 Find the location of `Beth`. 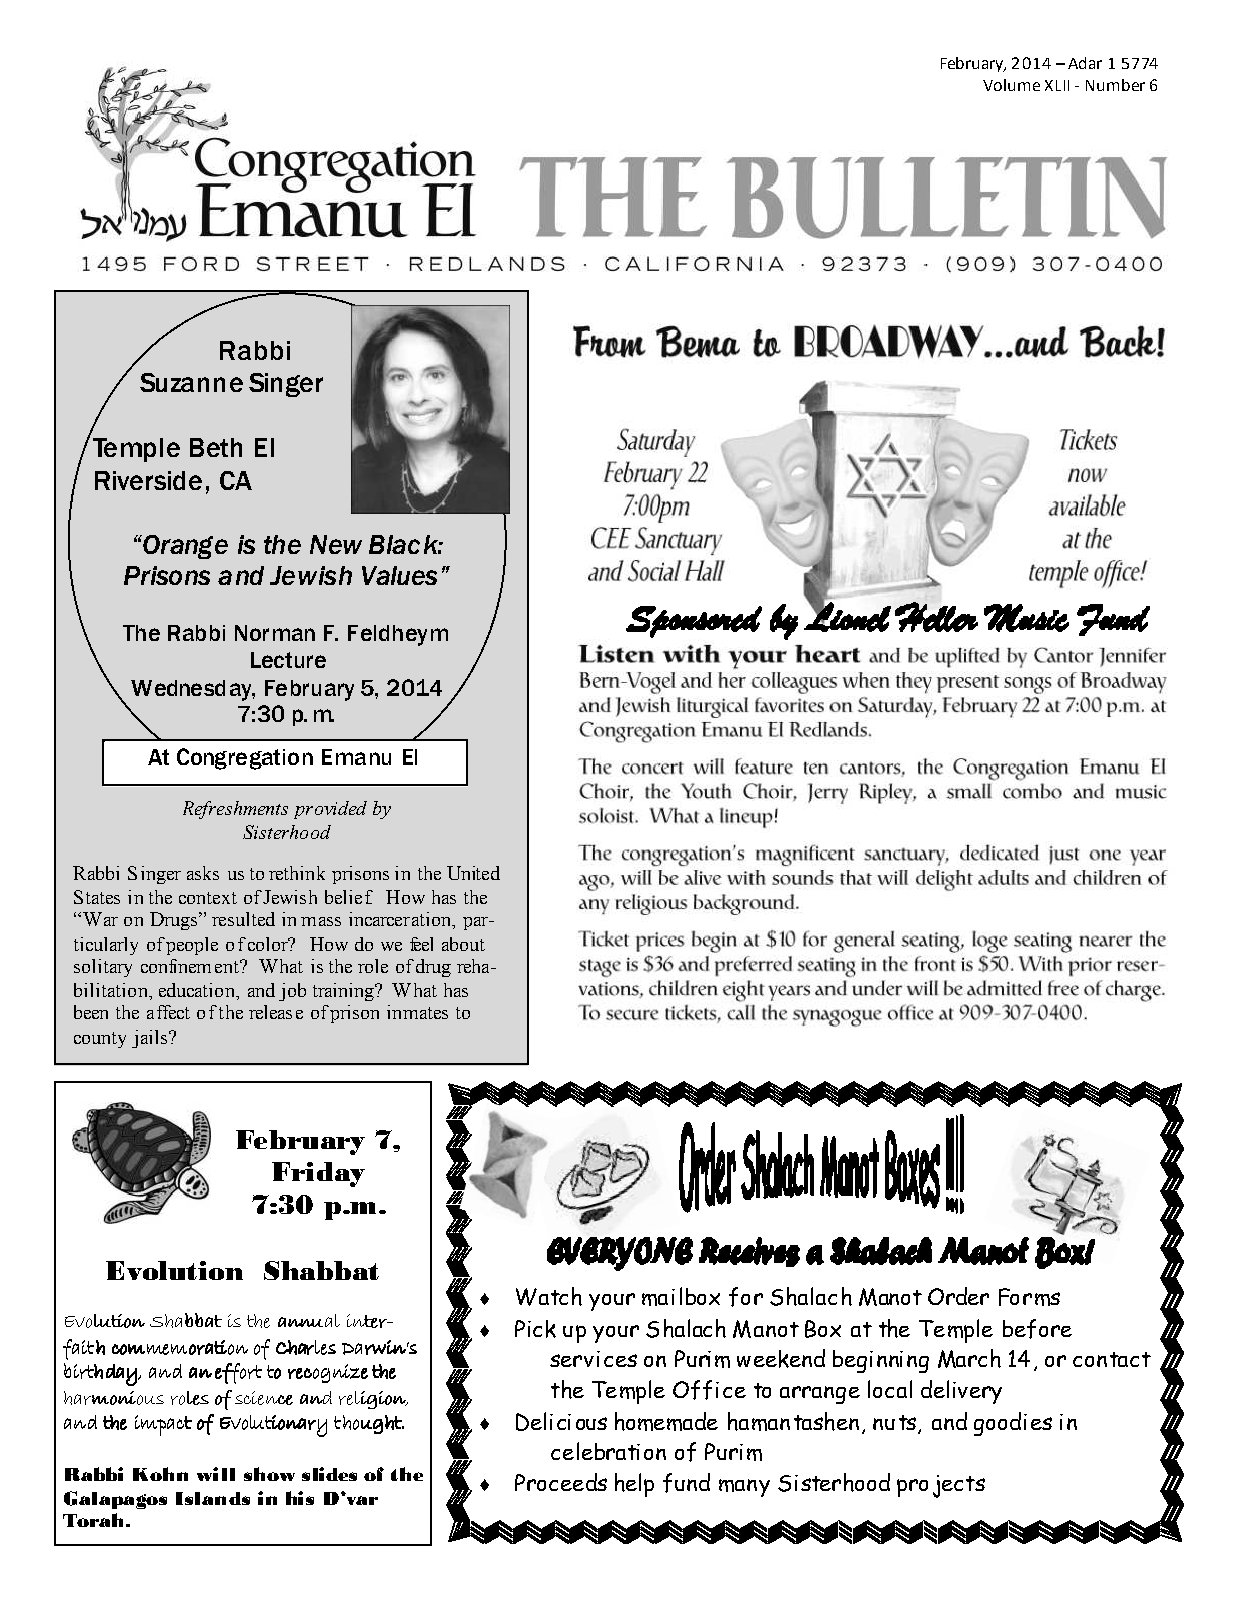

Beth is located at coordinates (216, 447).
